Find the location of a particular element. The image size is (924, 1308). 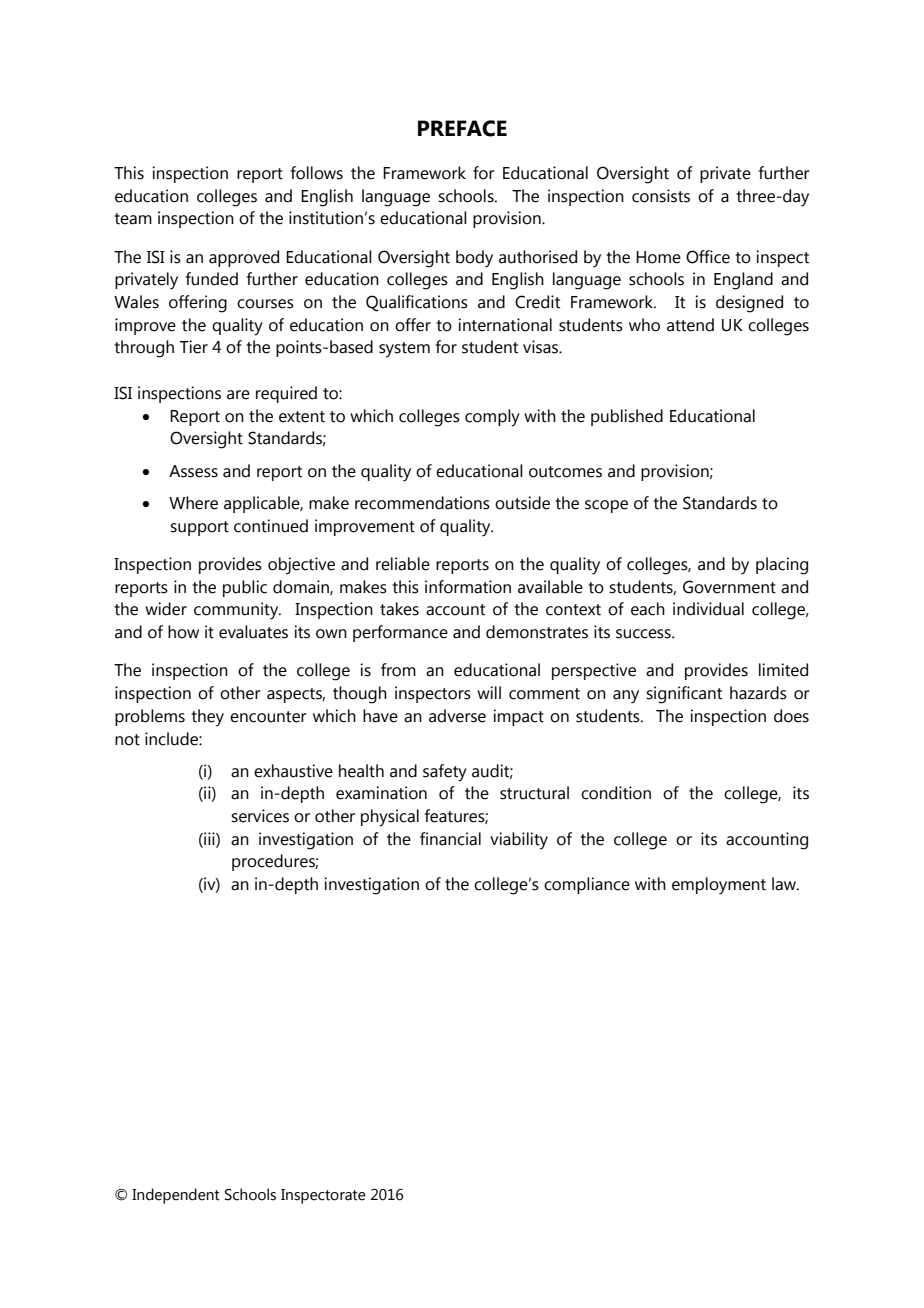

will is located at coordinates (489, 692).
